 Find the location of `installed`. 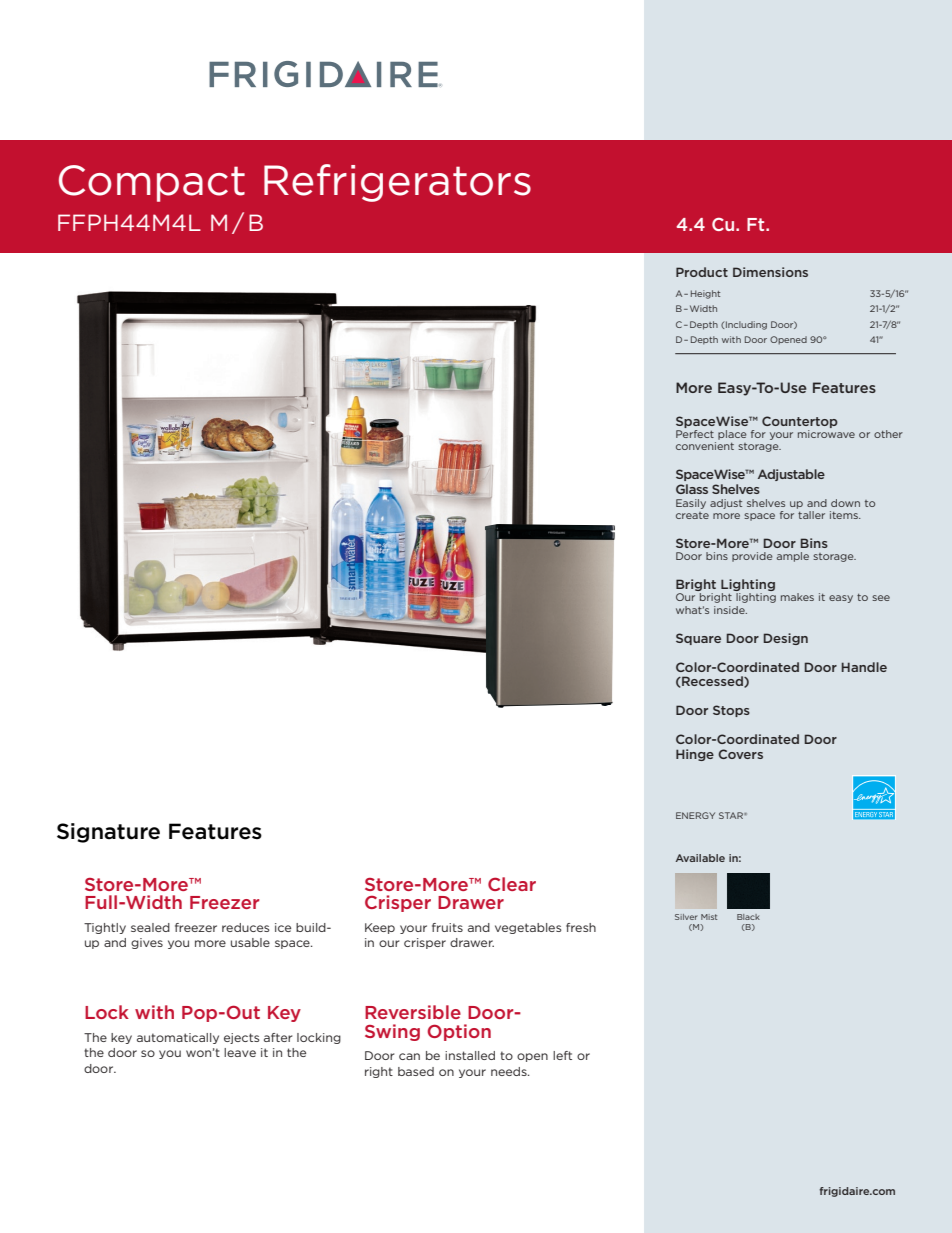

installed is located at coordinates (470, 1055).
